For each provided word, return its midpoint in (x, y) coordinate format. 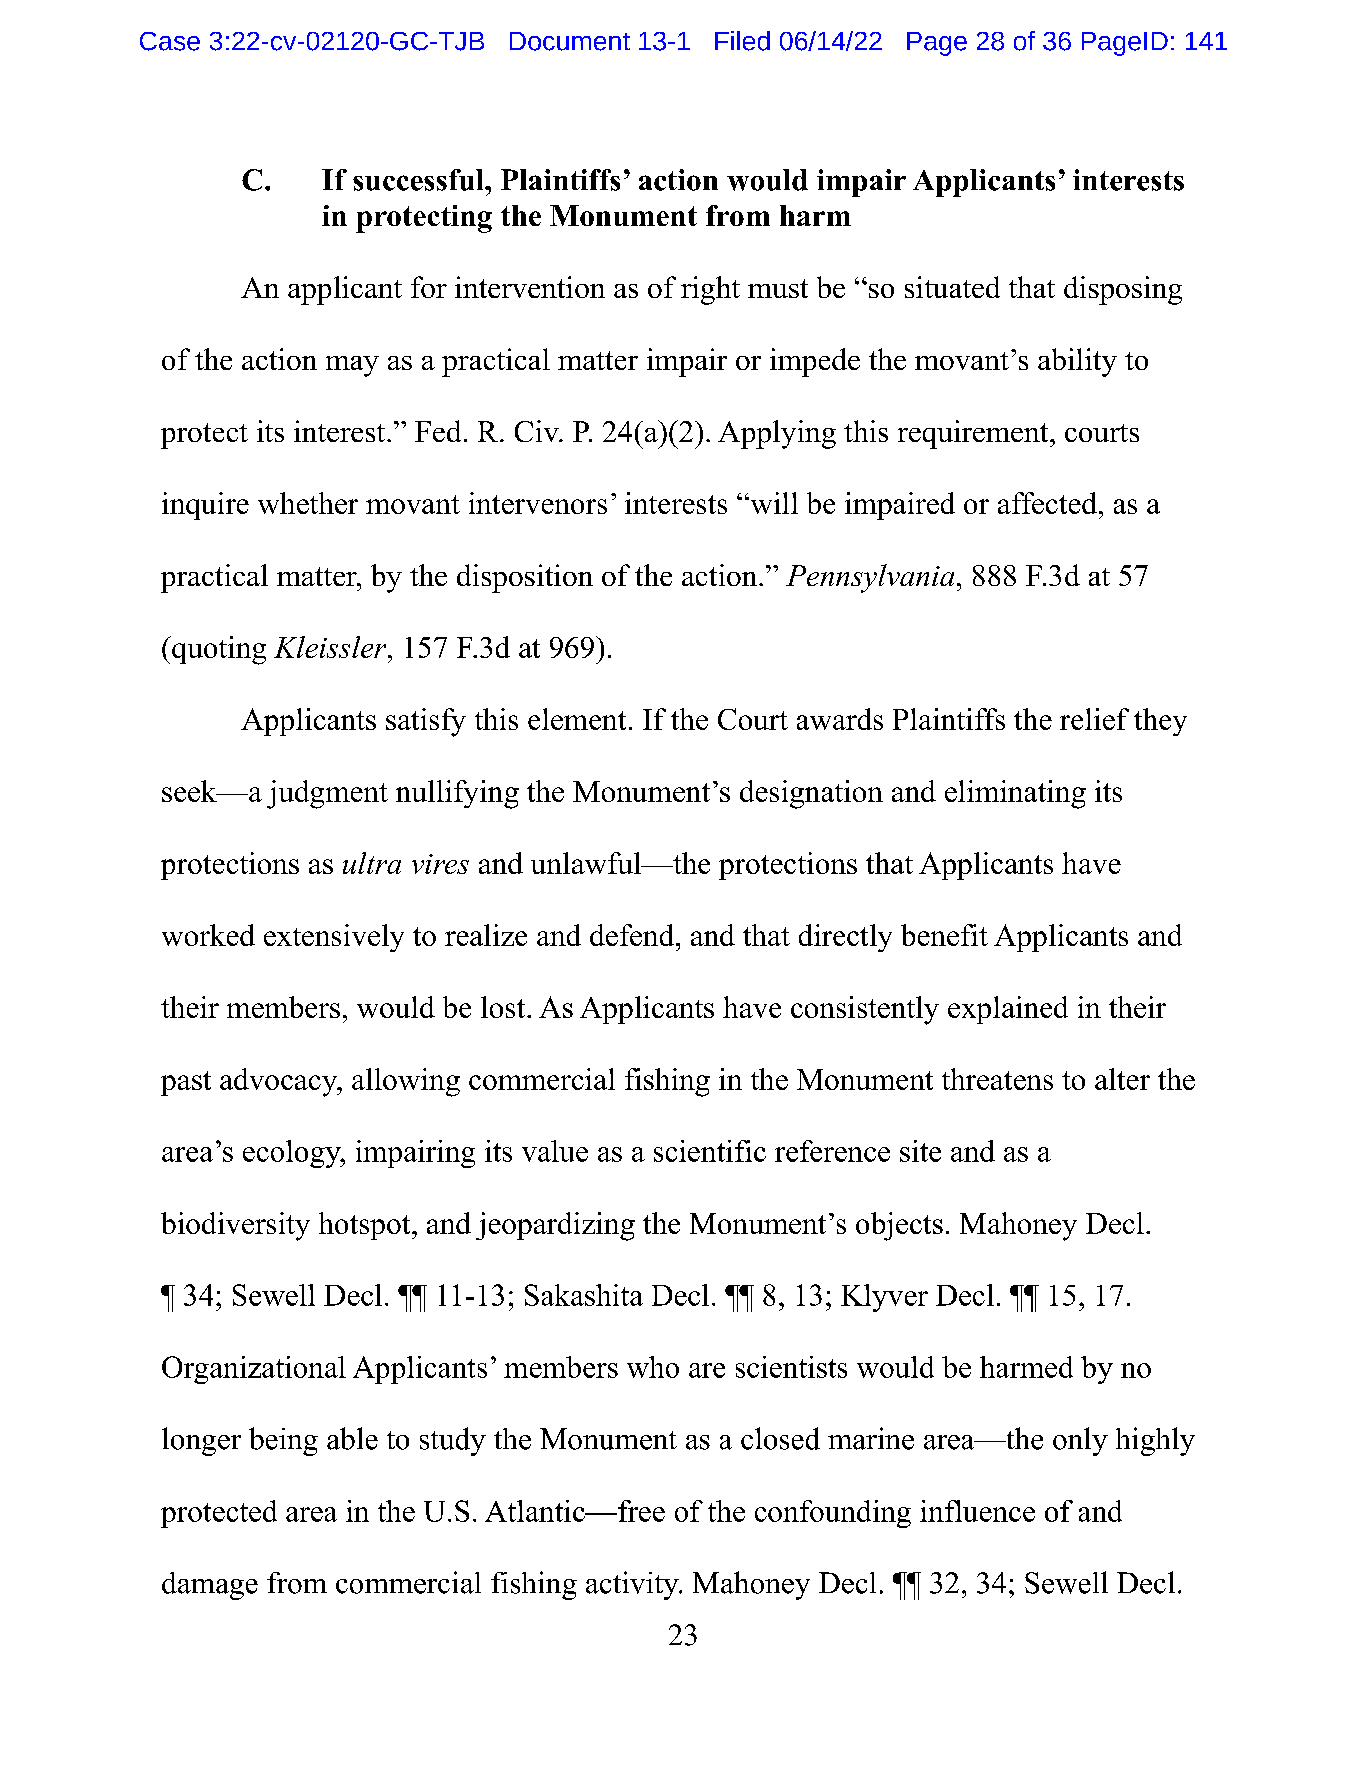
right (710, 290)
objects (899, 1226)
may (352, 366)
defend (633, 935)
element (577, 719)
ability (1077, 362)
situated (952, 287)
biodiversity (235, 1226)
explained (1008, 1010)
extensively (334, 938)
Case (170, 41)
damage (210, 1586)
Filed (742, 41)
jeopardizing (555, 1226)
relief (1094, 719)
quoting (218, 650)
